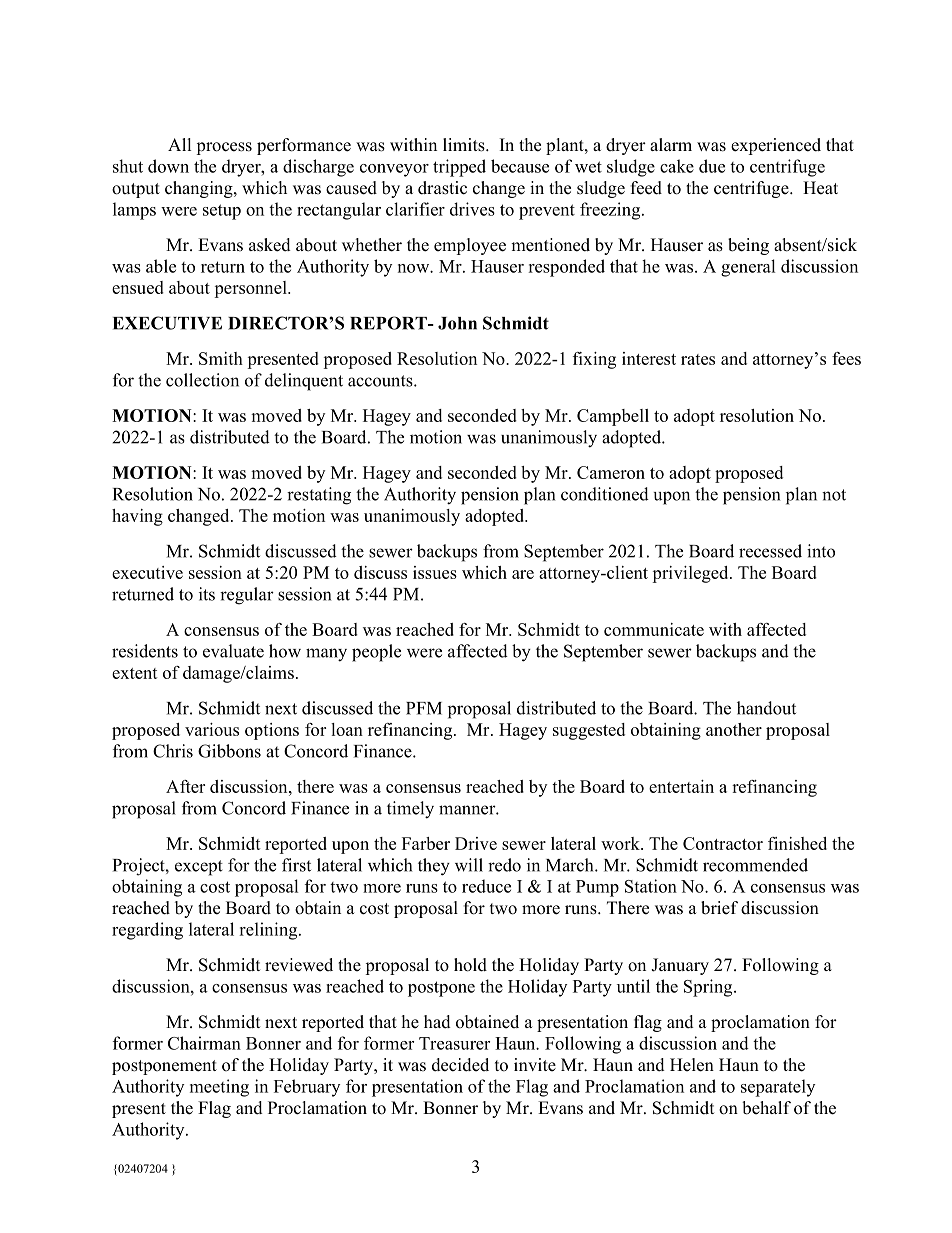 Image resolution: width=952 pixels, height=1233 pixels. What do you see at coordinates (776, 146) in the image?
I see `experienced` at bounding box center [776, 146].
